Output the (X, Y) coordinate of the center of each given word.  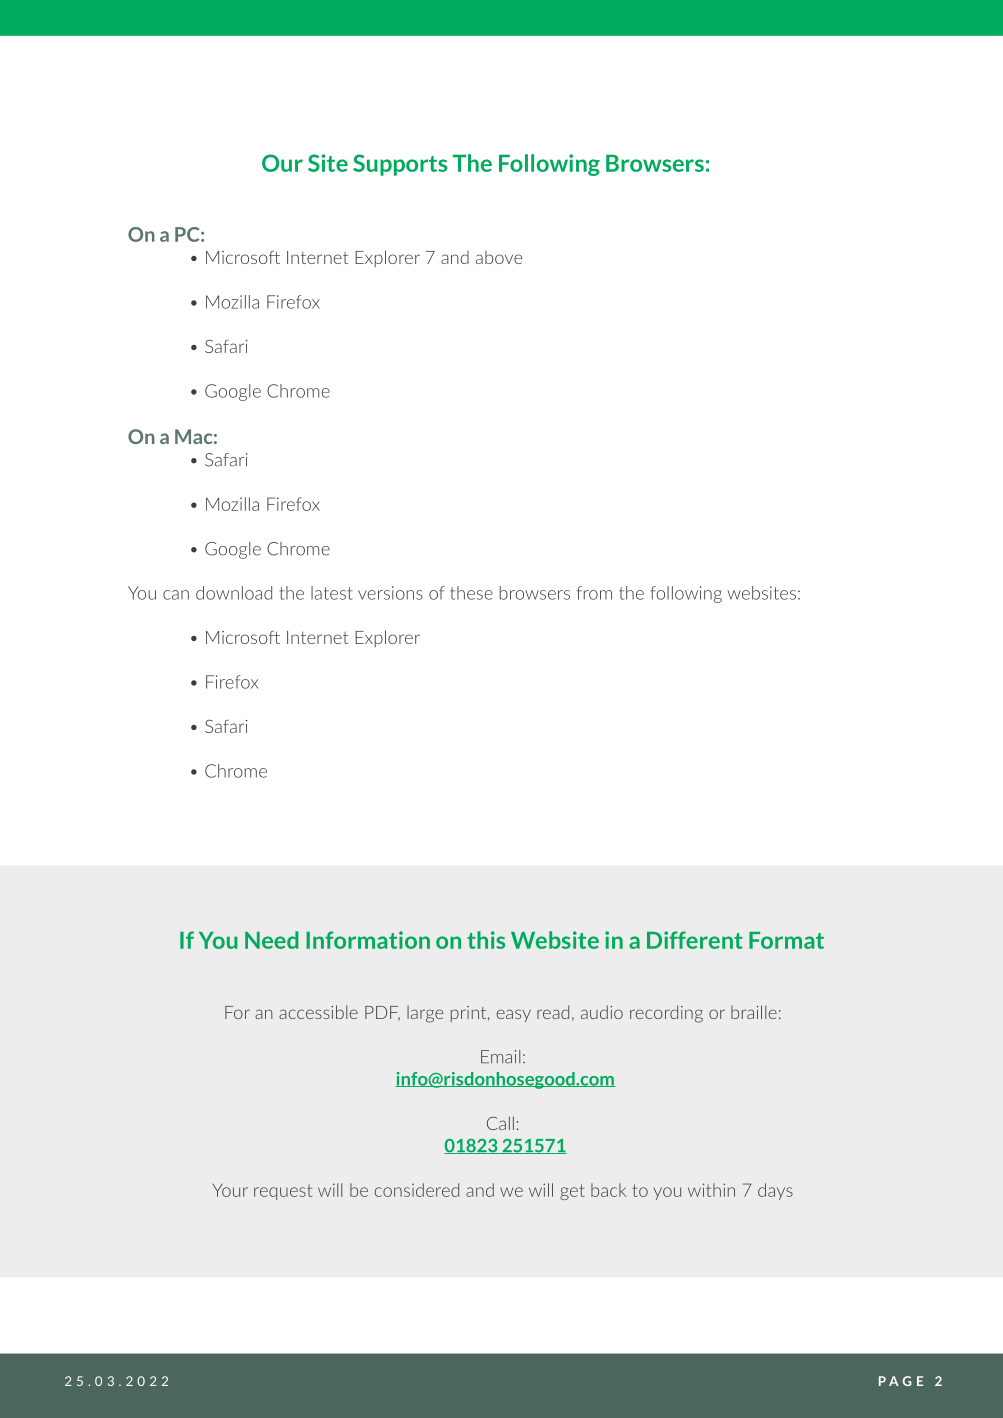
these (471, 593)
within (711, 1190)
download (234, 593)
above (499, 257)
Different (695, 940)
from (594, 593)
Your (230, 1190)
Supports (400, 165)
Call (500, 1123)
